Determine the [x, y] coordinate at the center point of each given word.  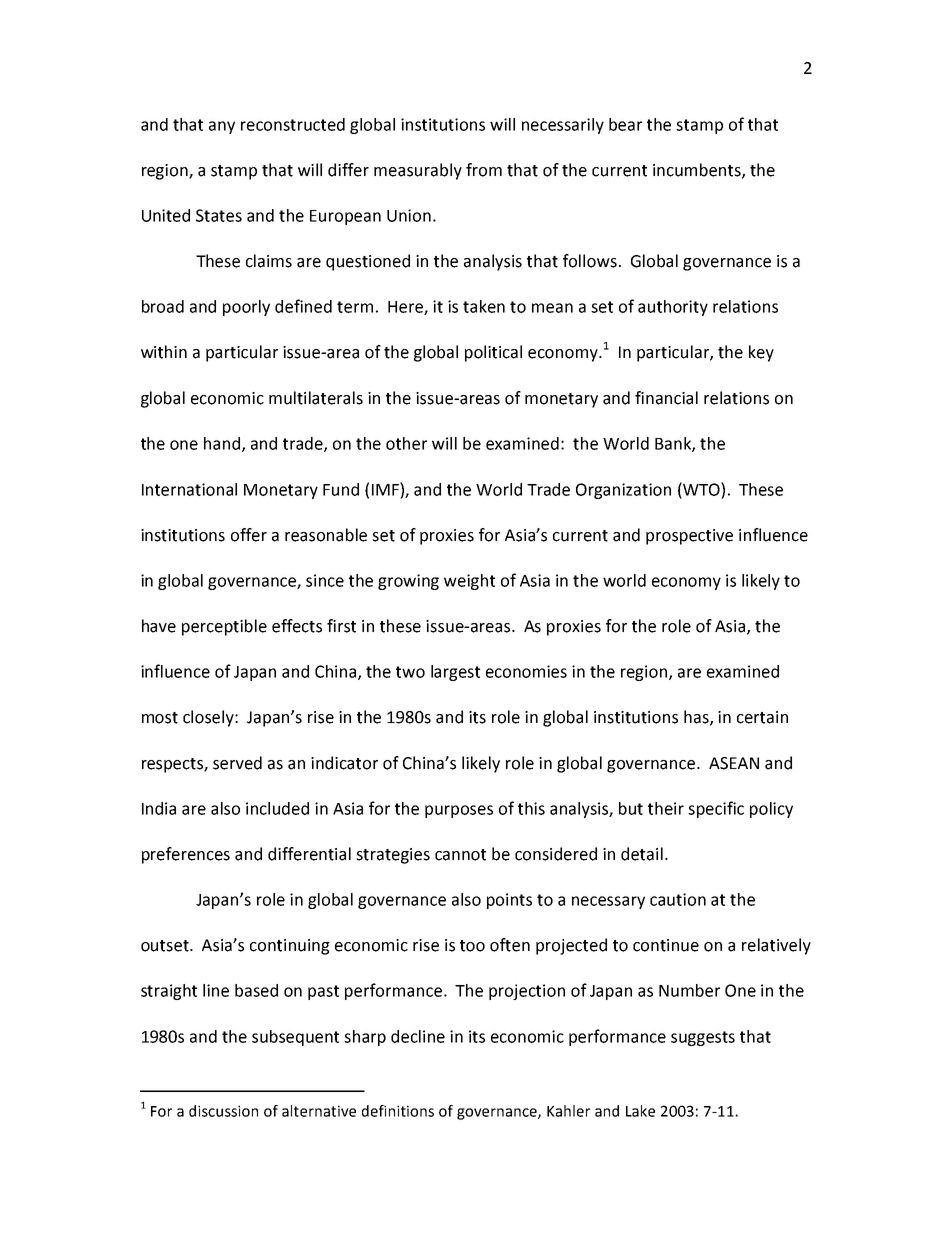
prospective [689, 537]
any [222, 127]
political [493, 353]
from [484, 170]
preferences [186, 855]
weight [469, 582]
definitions [398, 1111]
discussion [223, 1111]
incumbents [698, 170]
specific [716, 809]
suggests [703, 1038]
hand [222, 443]
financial [666, 398]
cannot [460, 855]
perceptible [224, 627]
